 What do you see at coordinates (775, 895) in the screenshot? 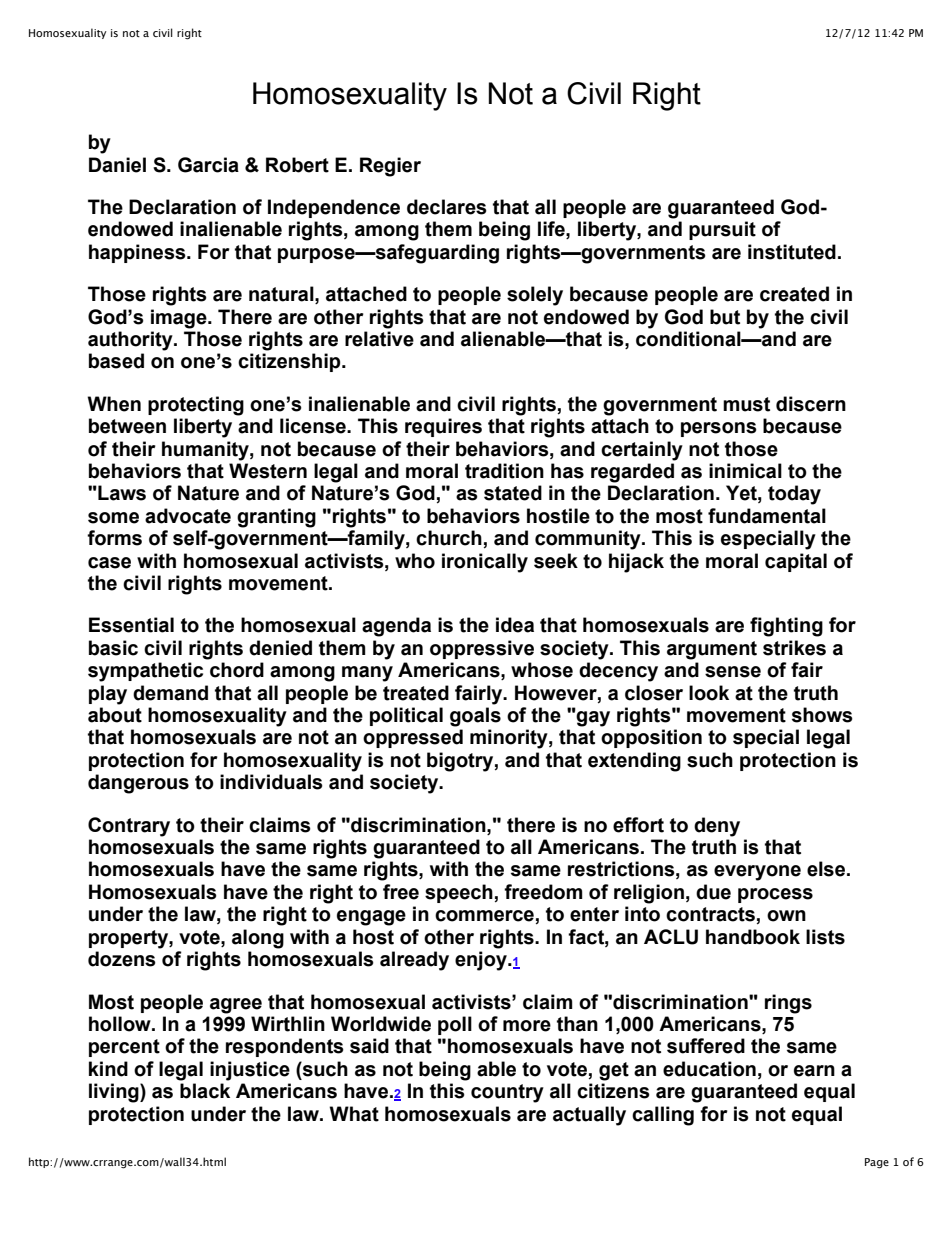
I see `process` at bounding box center [775, 895].
